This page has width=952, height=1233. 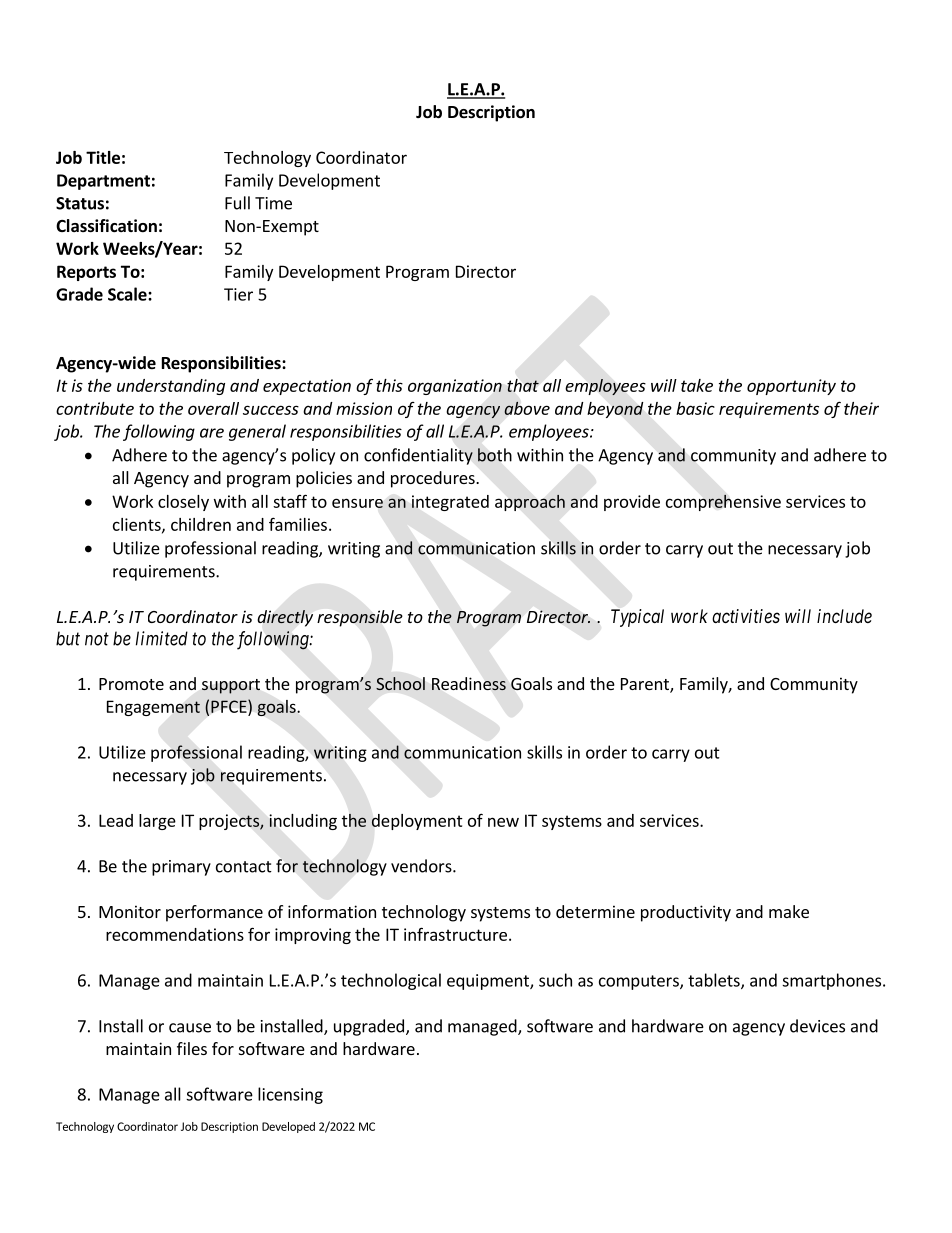 I want to click on make, so click(x=789, y=911).
